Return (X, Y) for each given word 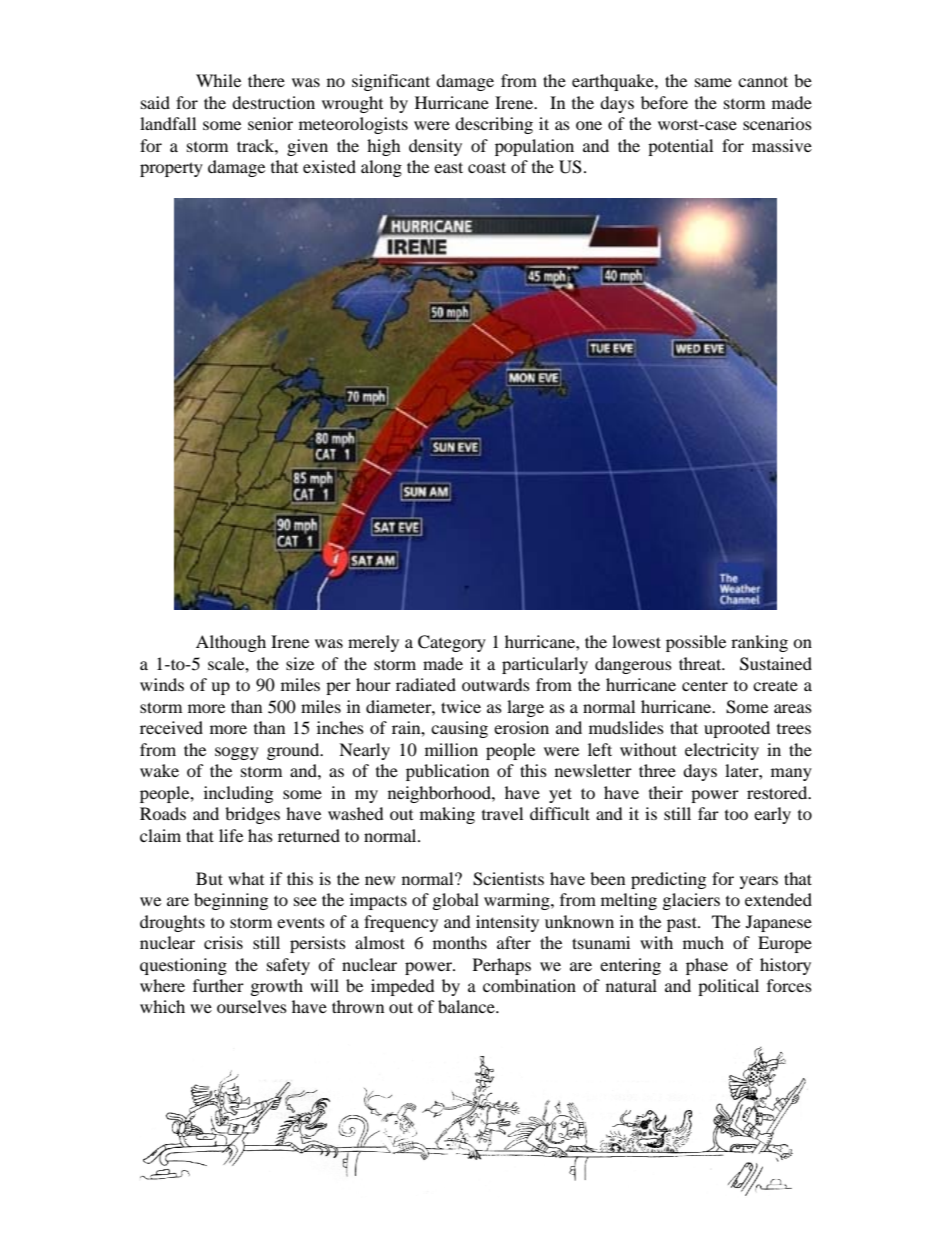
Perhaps (502, 966)
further (218, 985)
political (728, 987)
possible (696, 643)
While (218, 80)
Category (452, 643)
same (713, 82)
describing (494, 125)
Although (231, 643)
